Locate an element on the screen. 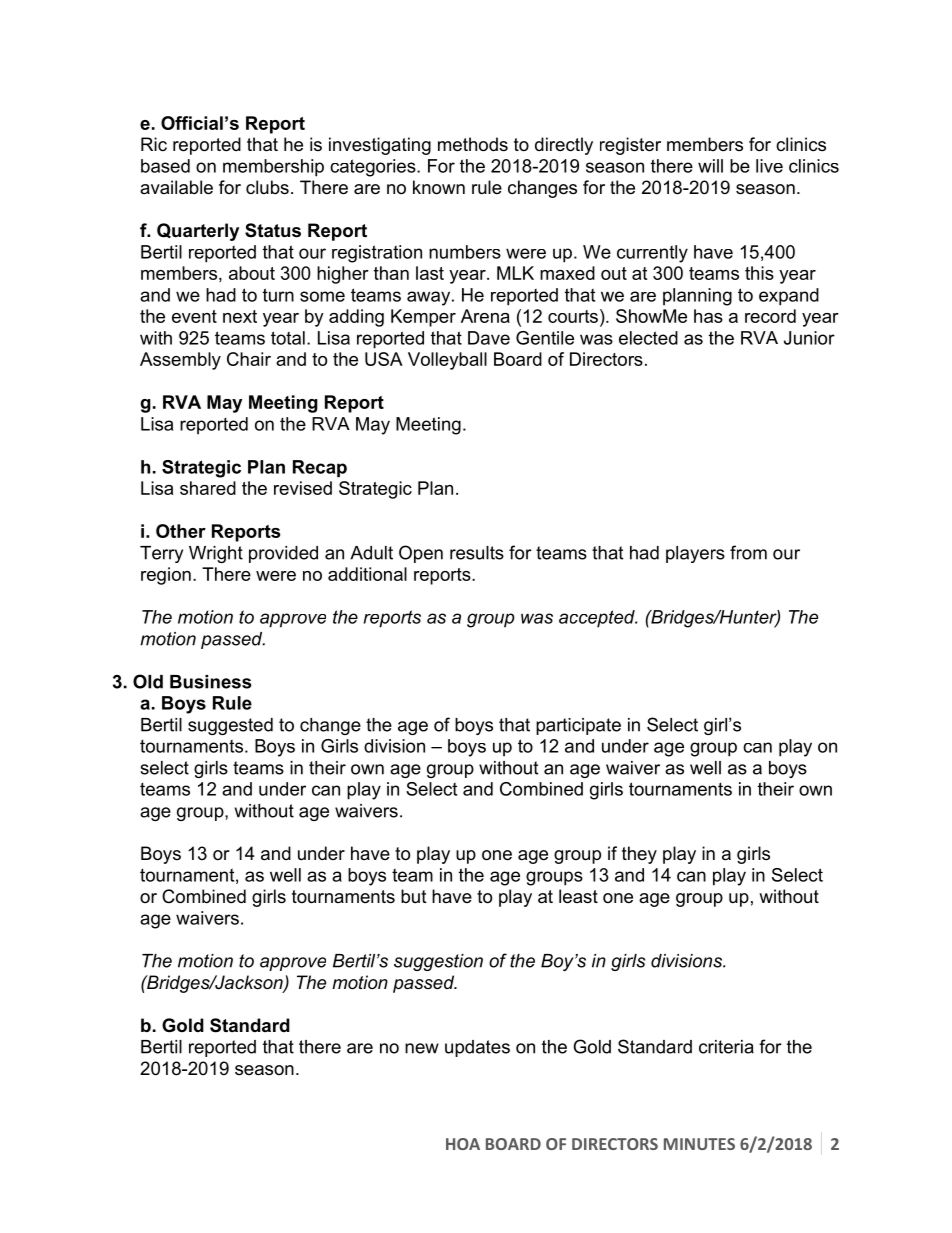 The height and width of the screenshot is (1233, 952). clubs is located at coordinates (267, 187).
